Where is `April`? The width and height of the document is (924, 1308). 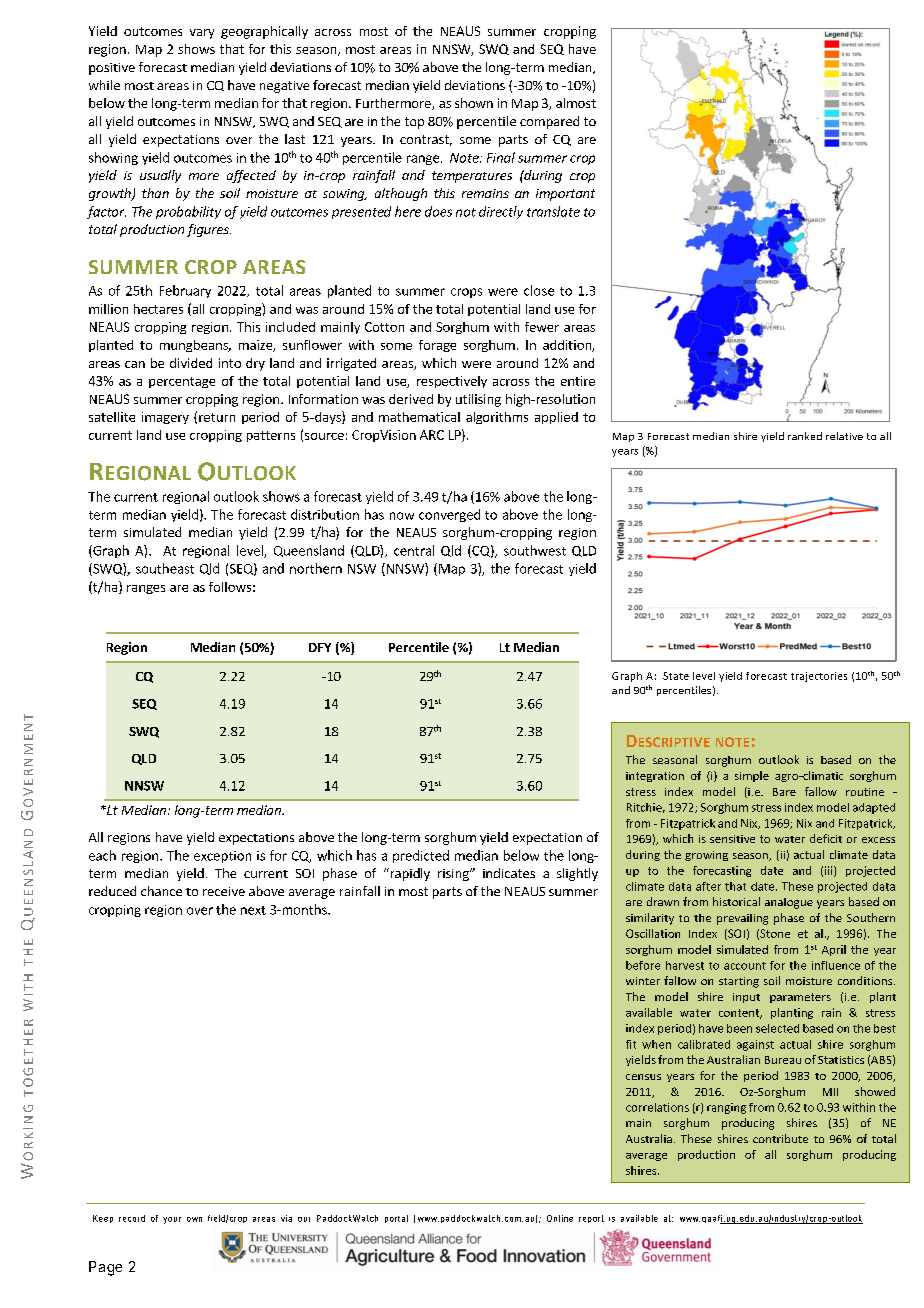 April is located at coordinates (834, 950).
